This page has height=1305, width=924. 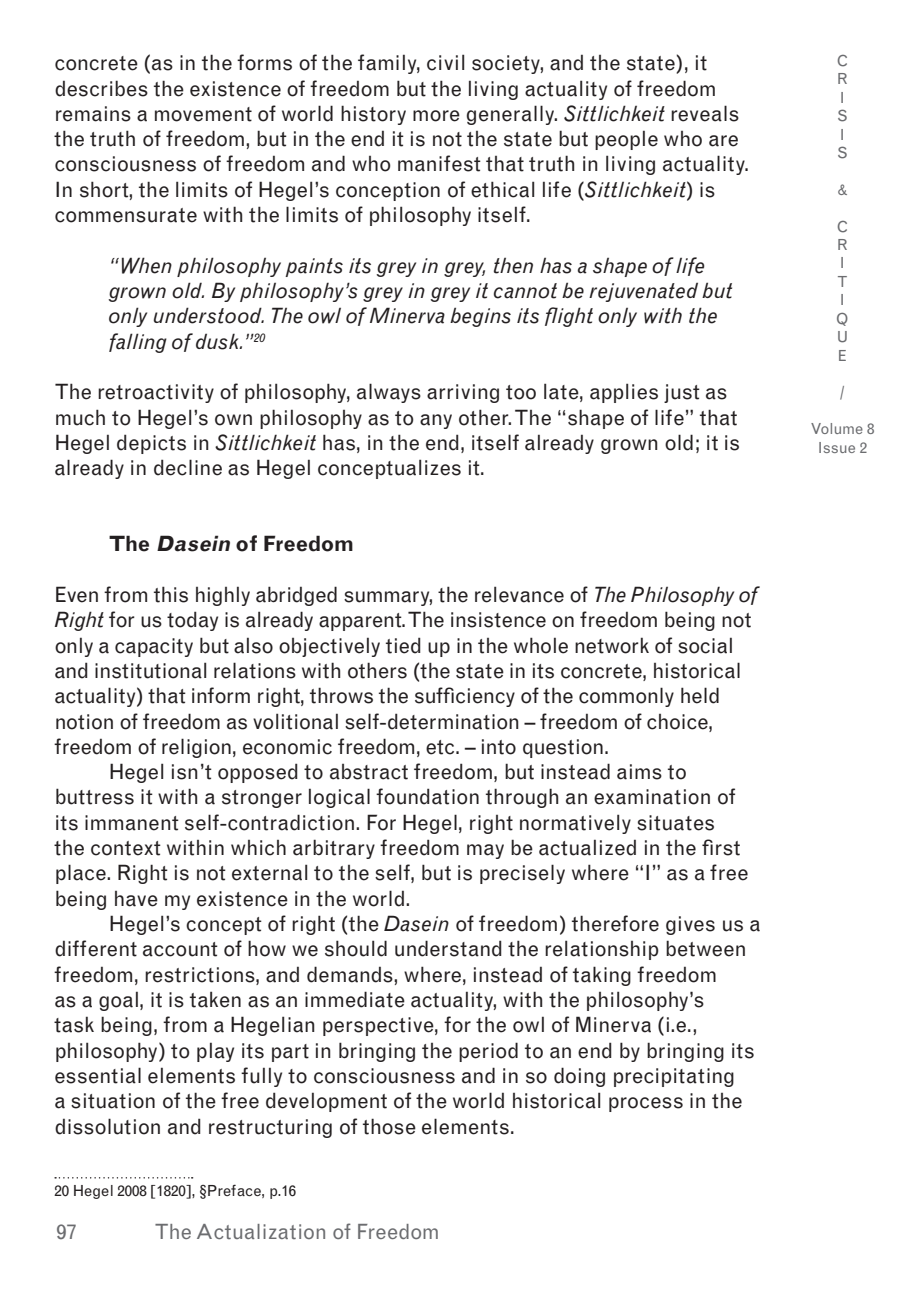 I want to click on more, so click(x=436, y=116).
